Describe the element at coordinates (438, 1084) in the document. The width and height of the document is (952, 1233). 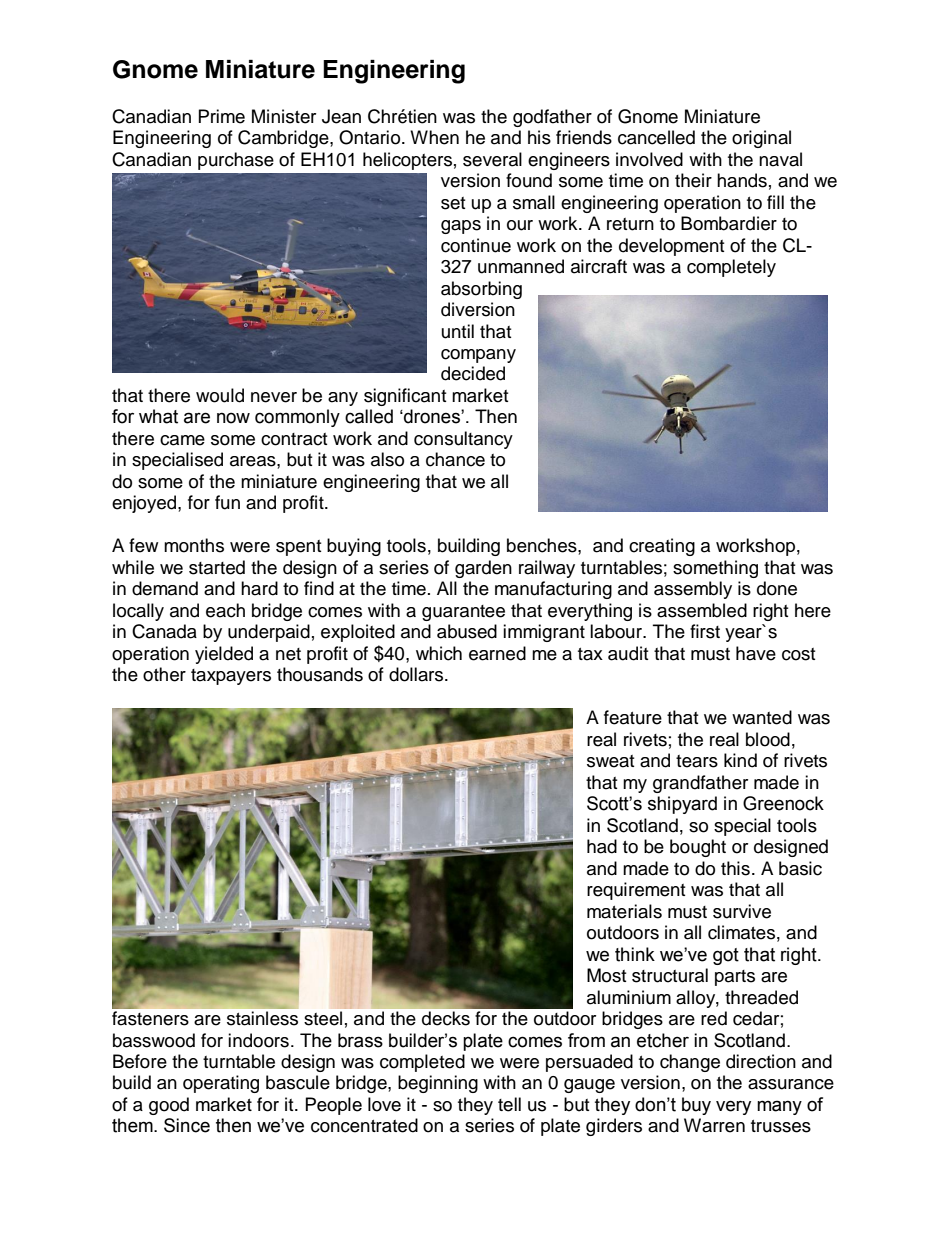
I see `beginning` at that location.
